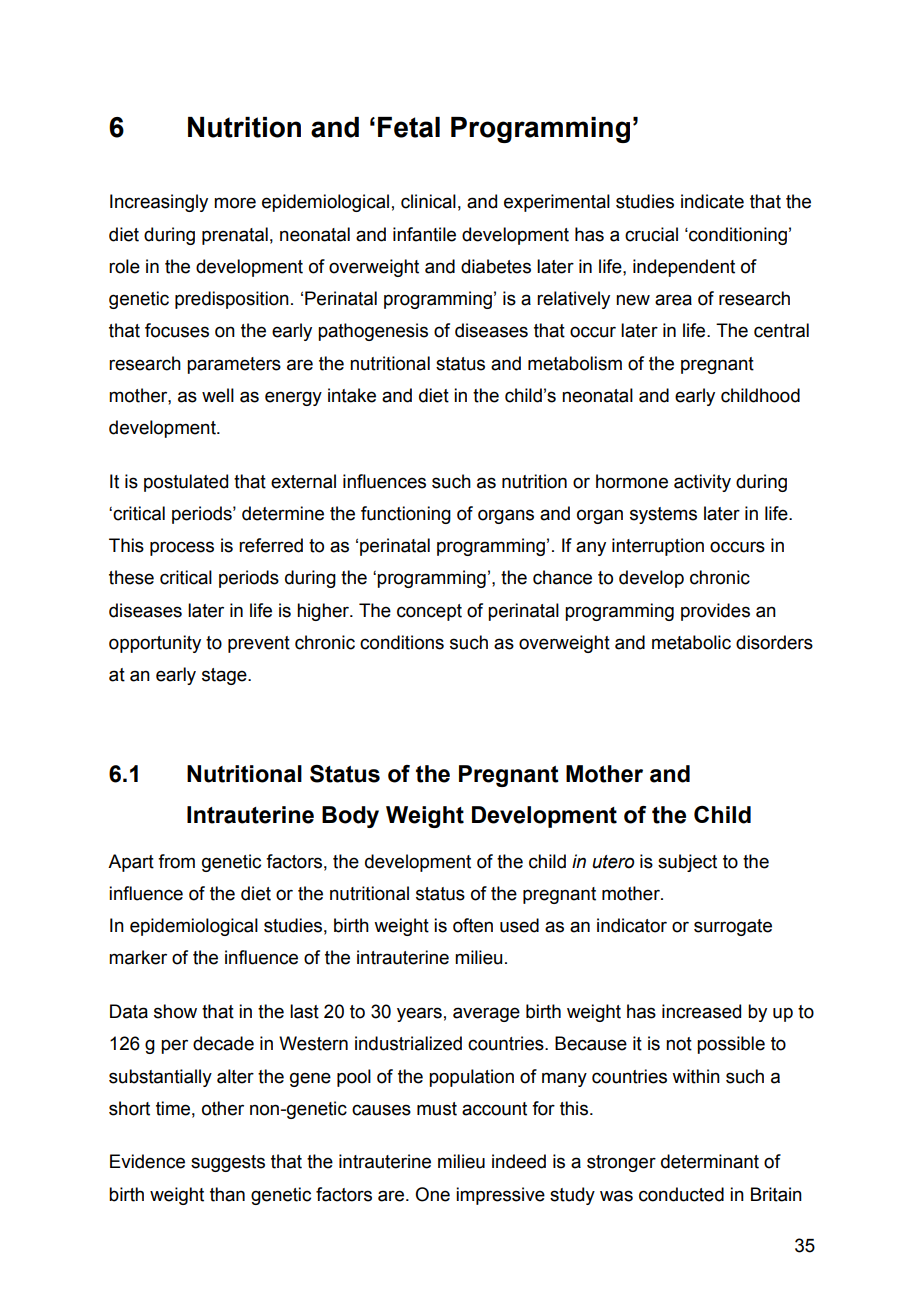 This document has height=1311, width=924. What do you see at coordinates (658, 547) in the document?
I see `interruption` at bounding box center [658, 547].
